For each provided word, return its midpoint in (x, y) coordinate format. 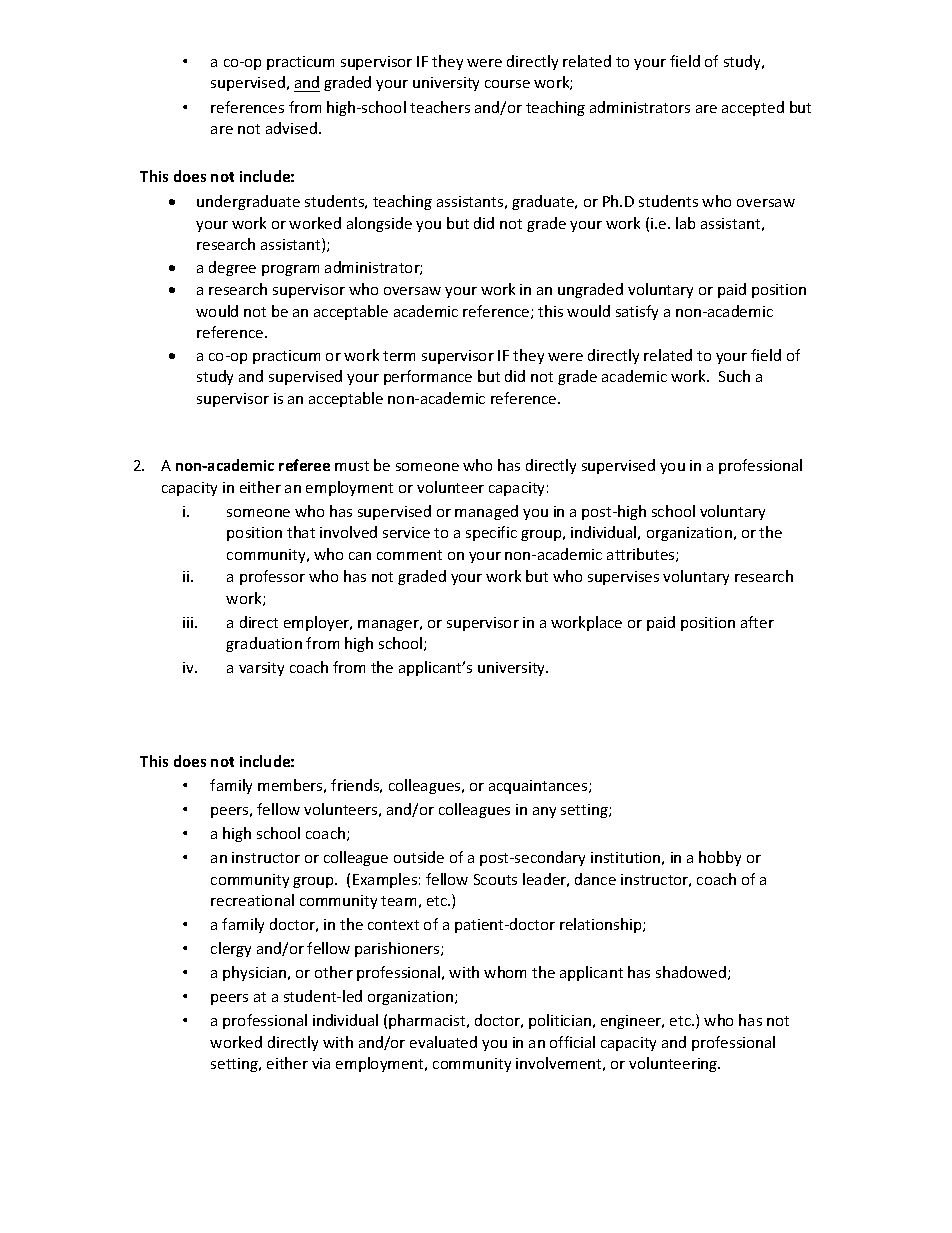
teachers (440, 107)
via (321, 1063)
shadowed (692, 973)
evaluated (443, 1042)
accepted (753, 108)
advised (293, 128)
